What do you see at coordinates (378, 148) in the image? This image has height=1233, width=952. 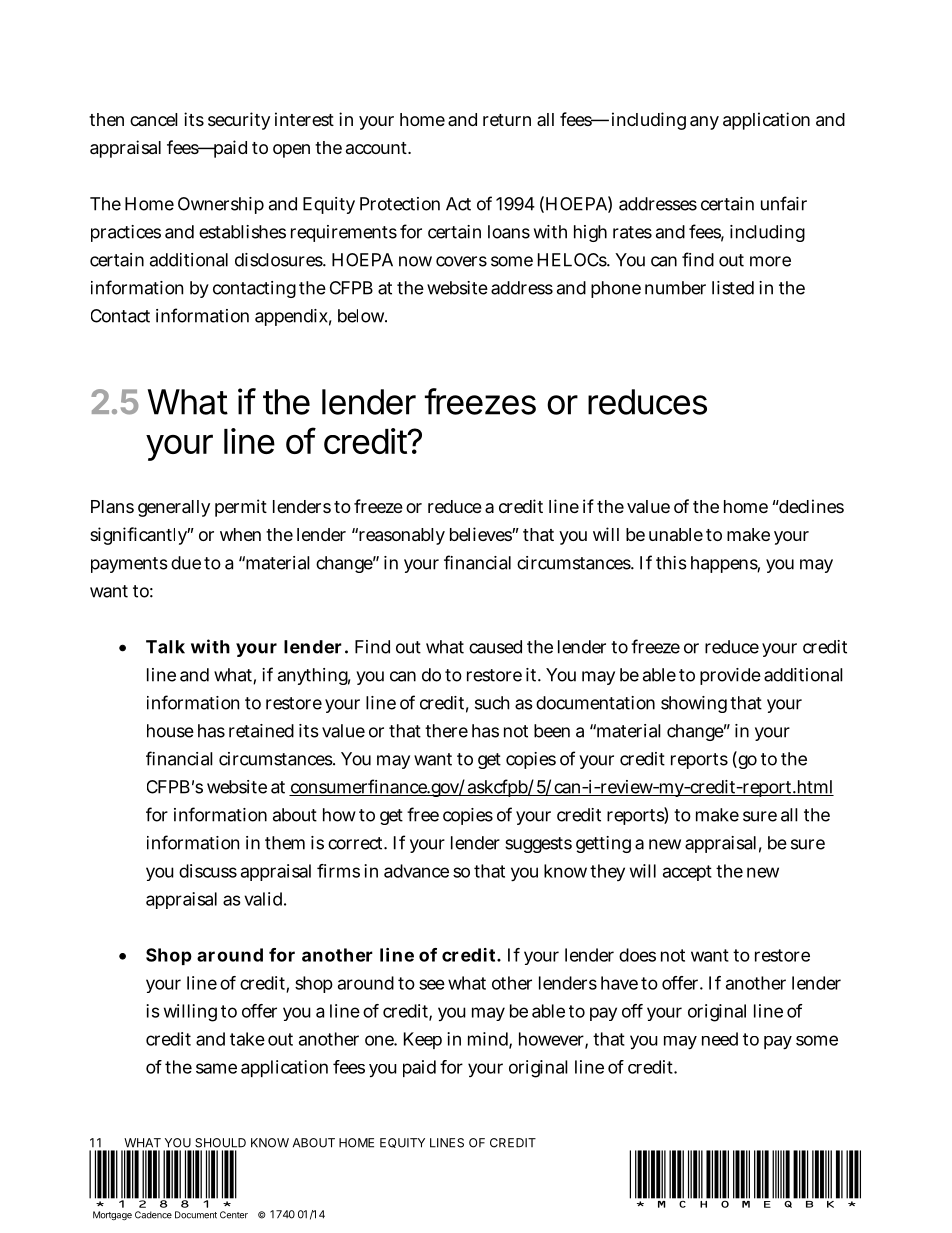 I see `account` at bounding box center [378, 148].
